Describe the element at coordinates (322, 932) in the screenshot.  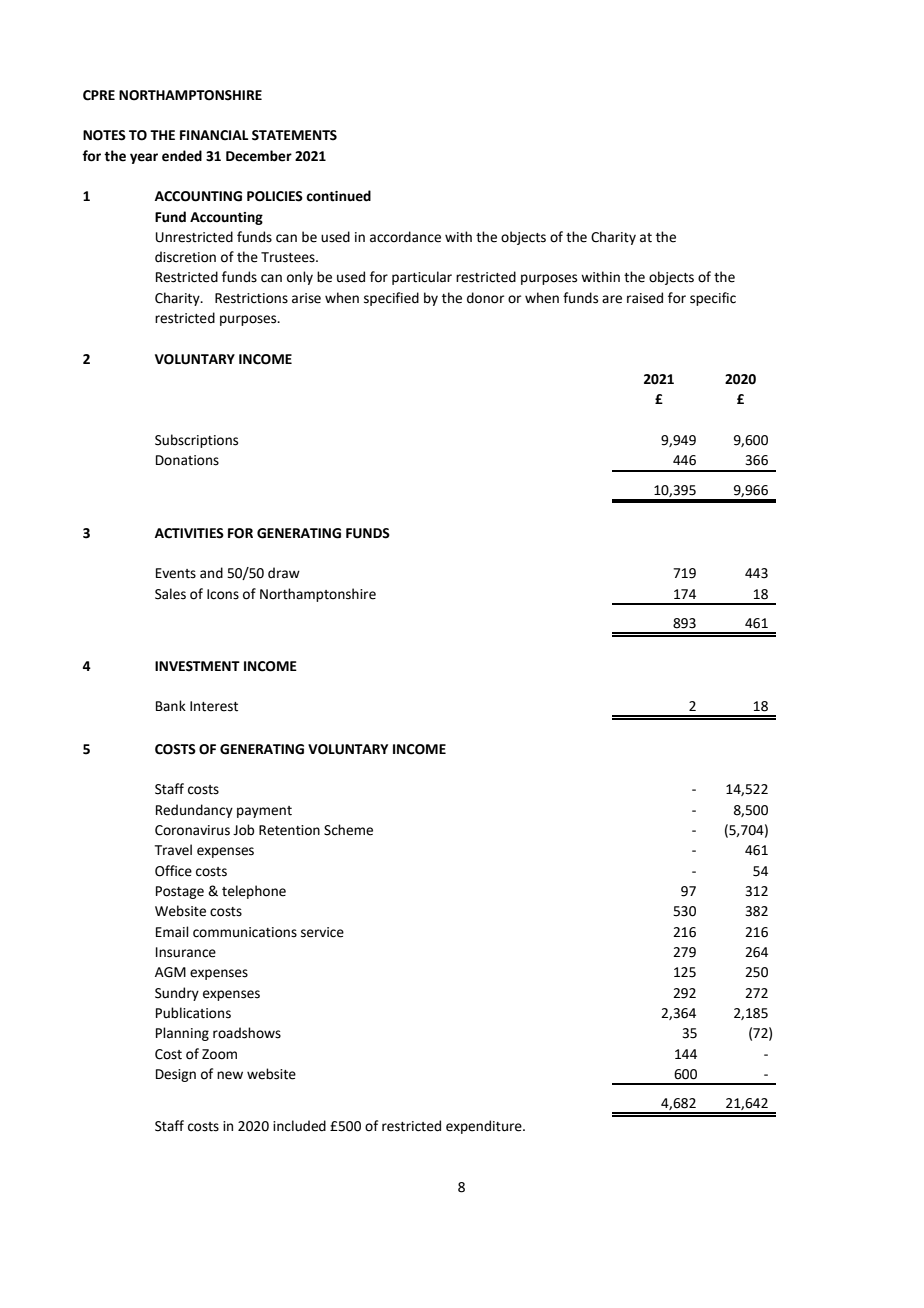
I see `service` at that location.
